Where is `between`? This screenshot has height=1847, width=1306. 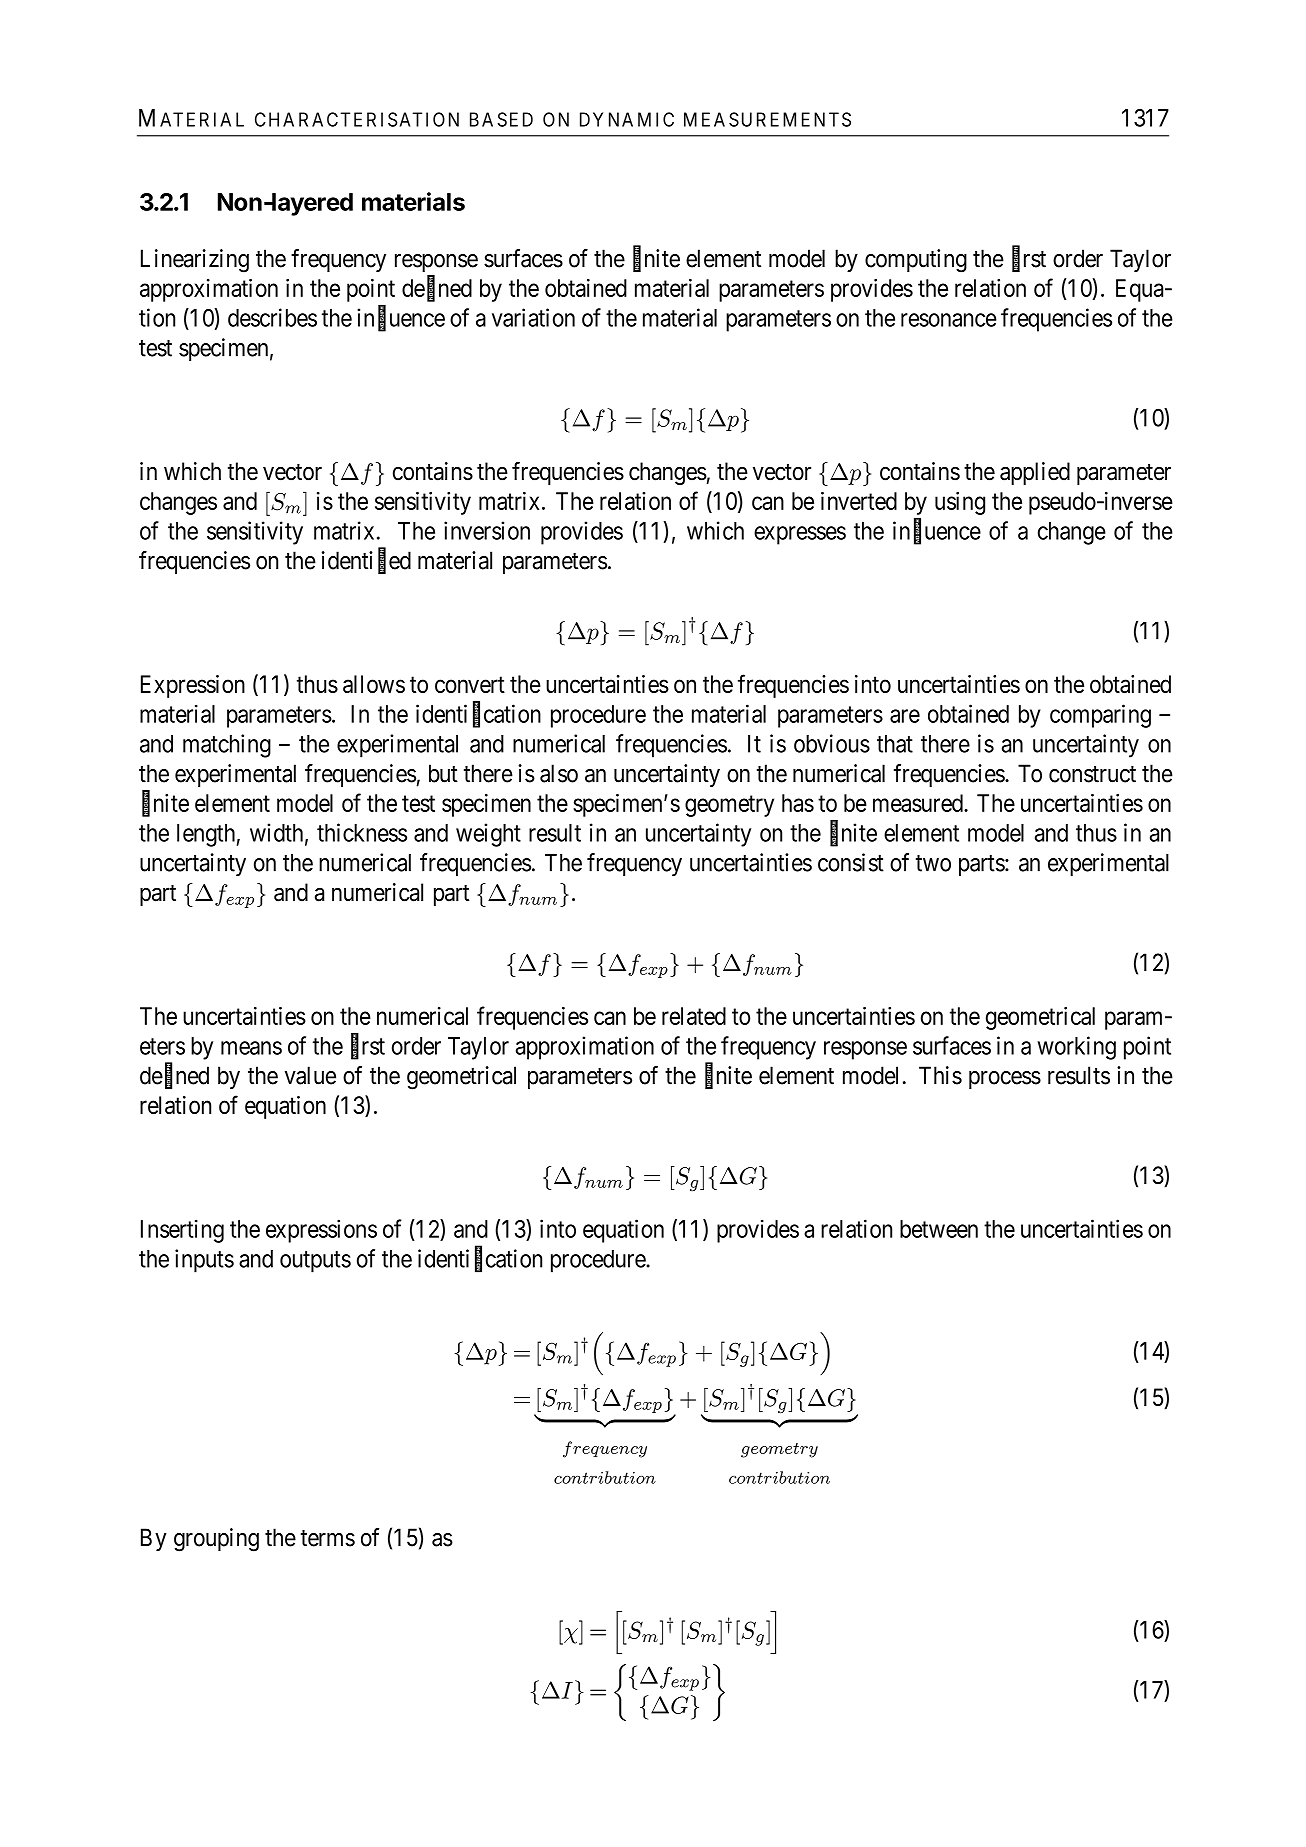
between is located at coordinates (939, 1229).
